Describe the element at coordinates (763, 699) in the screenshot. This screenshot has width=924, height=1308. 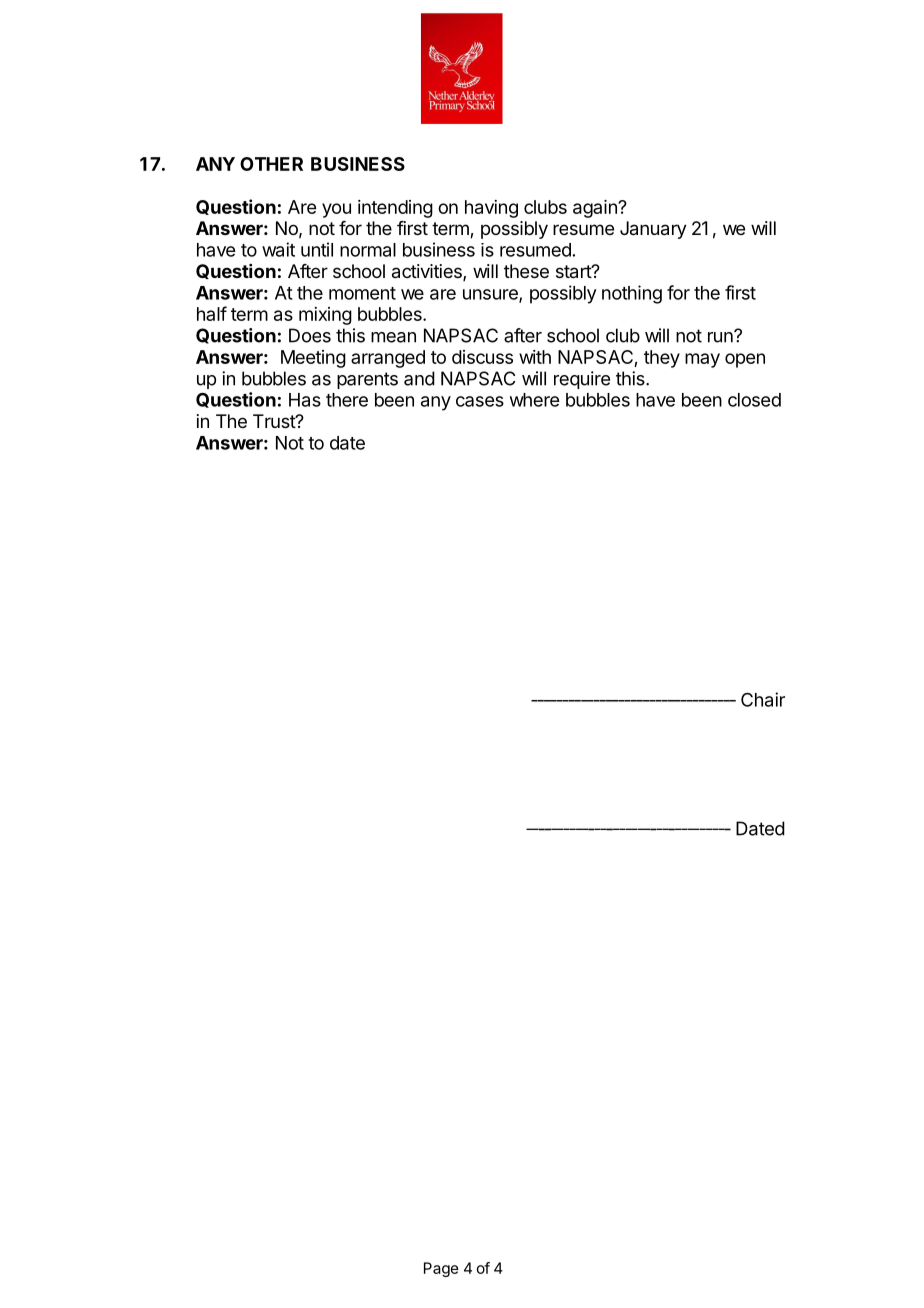
I see `Chair` at that location.
